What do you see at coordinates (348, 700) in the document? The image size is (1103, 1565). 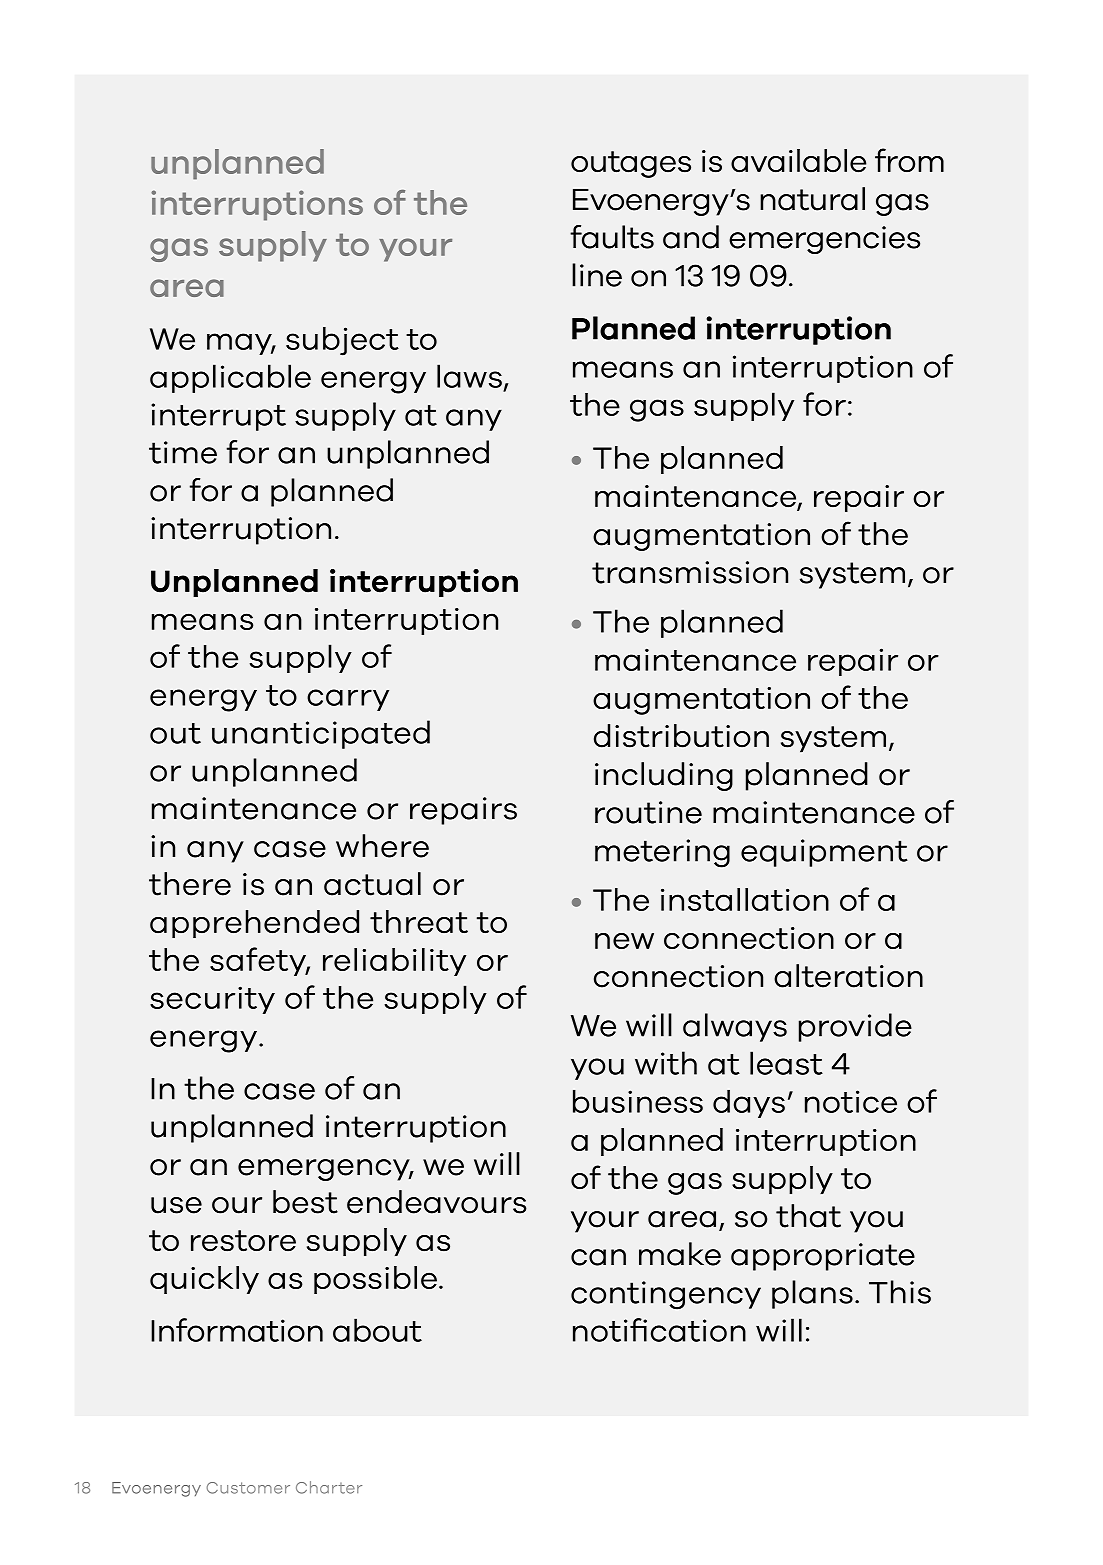 I see `carry` at bounding box center [348, 700].
